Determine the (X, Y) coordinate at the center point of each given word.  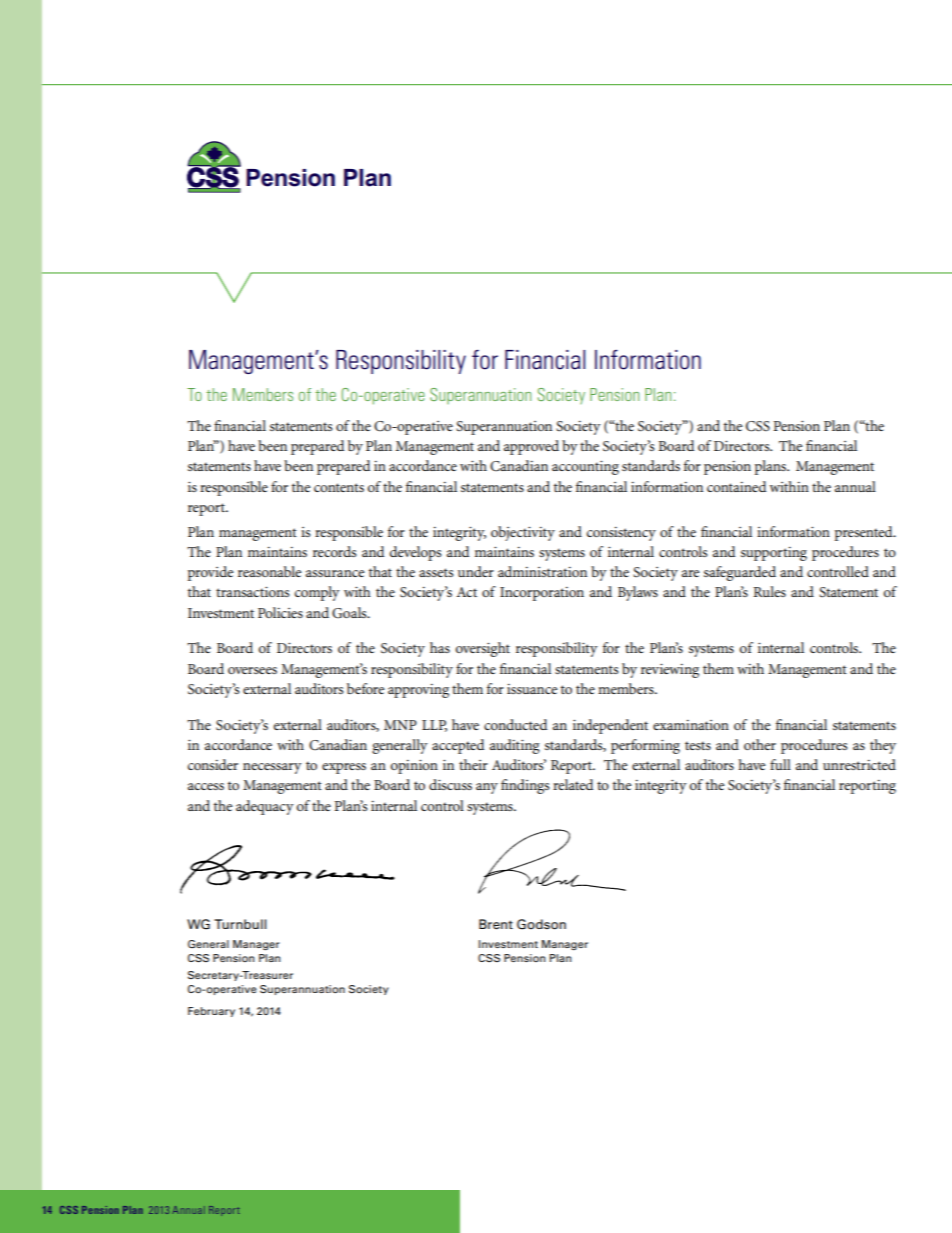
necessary (272, 768)
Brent (496, 924)
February (211, 1012)
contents (339, 487)
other (760, 744)
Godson (541, 924)
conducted (515, 724)
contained (736, 486)
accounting (585, 467)
